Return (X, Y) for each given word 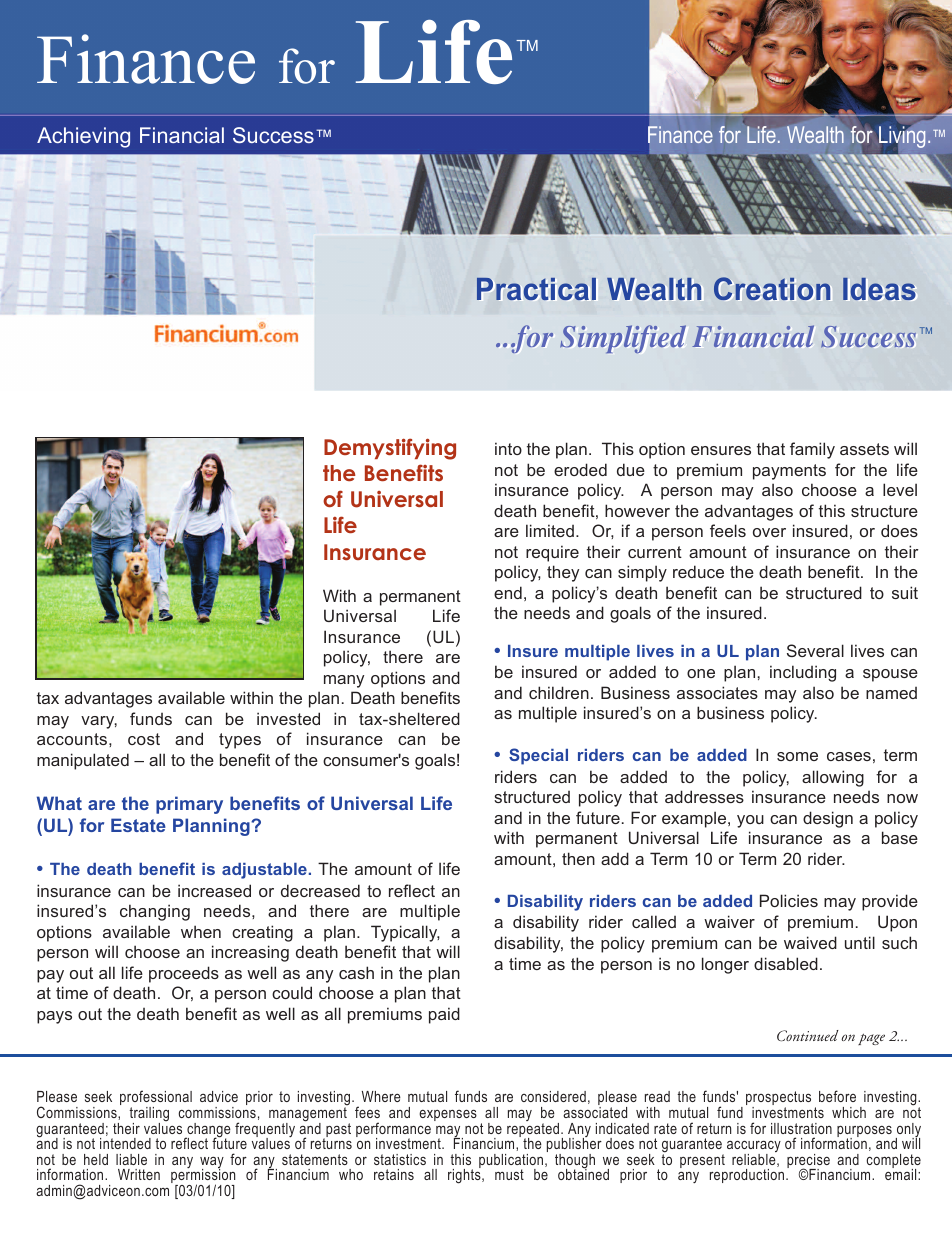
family (812, 450)
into (508, 448)
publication (511, 1162)
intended (125, 1143)
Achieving (83, 137)
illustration (801, 1128)
